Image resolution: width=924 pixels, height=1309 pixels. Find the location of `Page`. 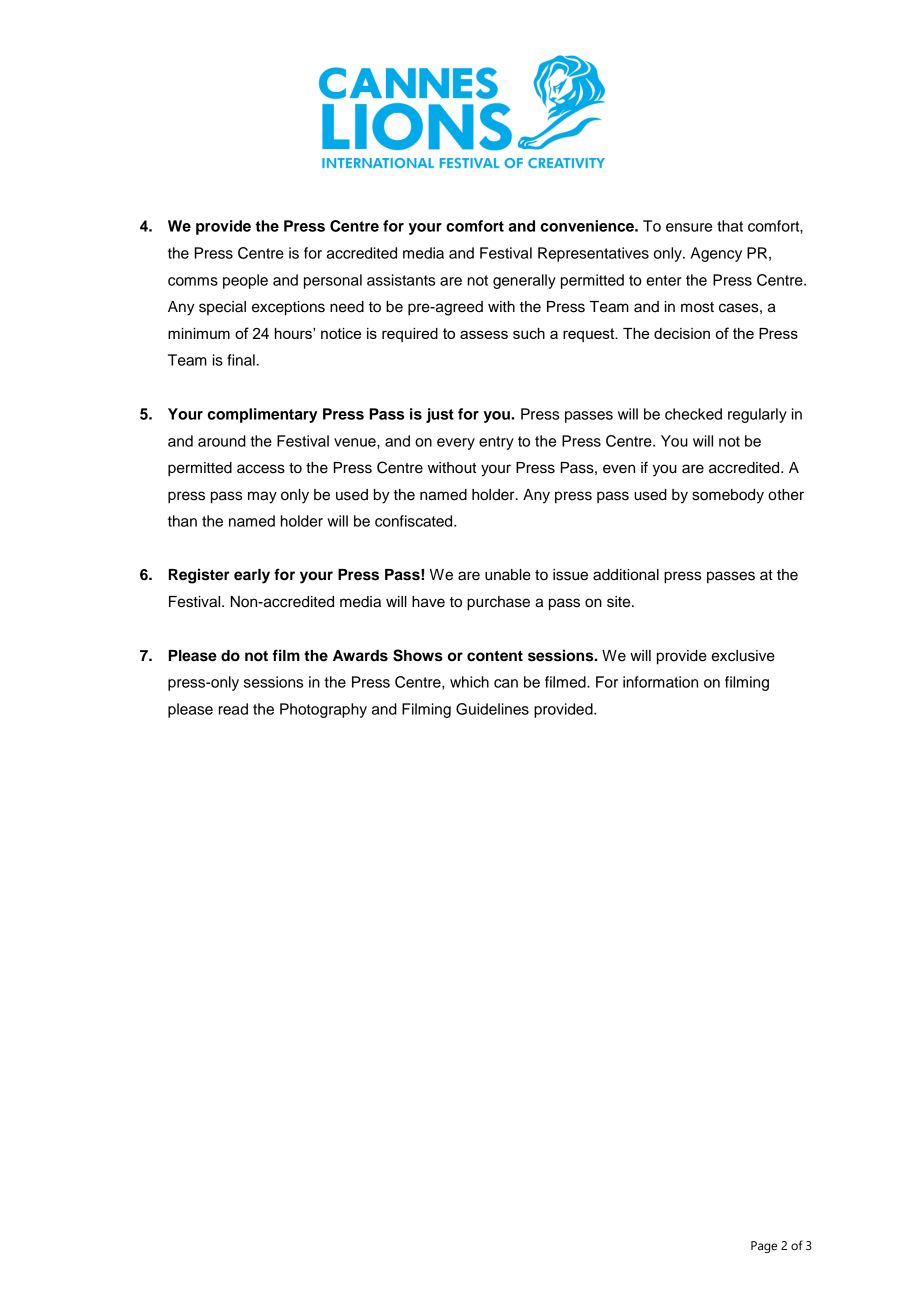

Page is located at coordinates (764, 1247).
